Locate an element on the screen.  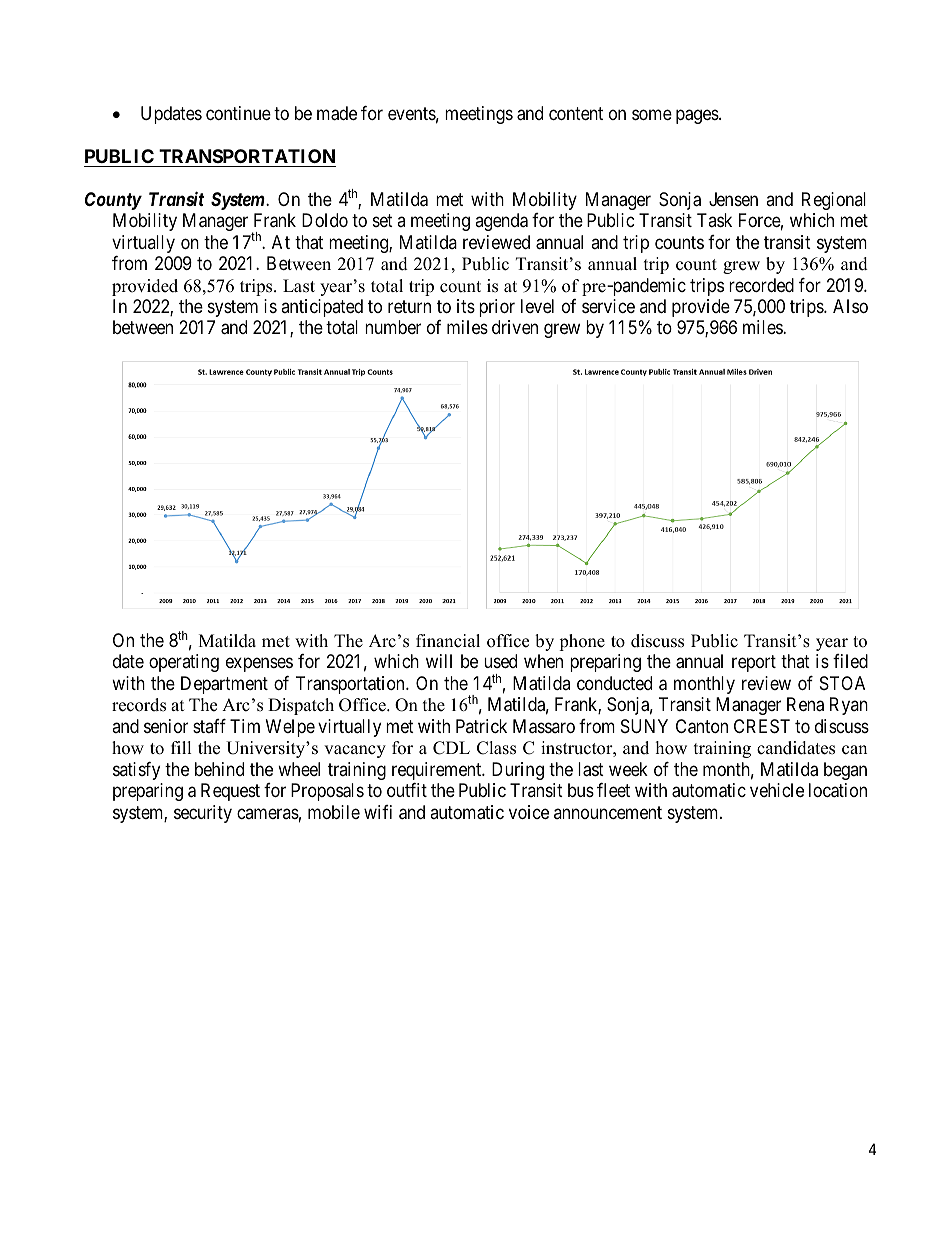
Also is located at coordinates (850, 306).
